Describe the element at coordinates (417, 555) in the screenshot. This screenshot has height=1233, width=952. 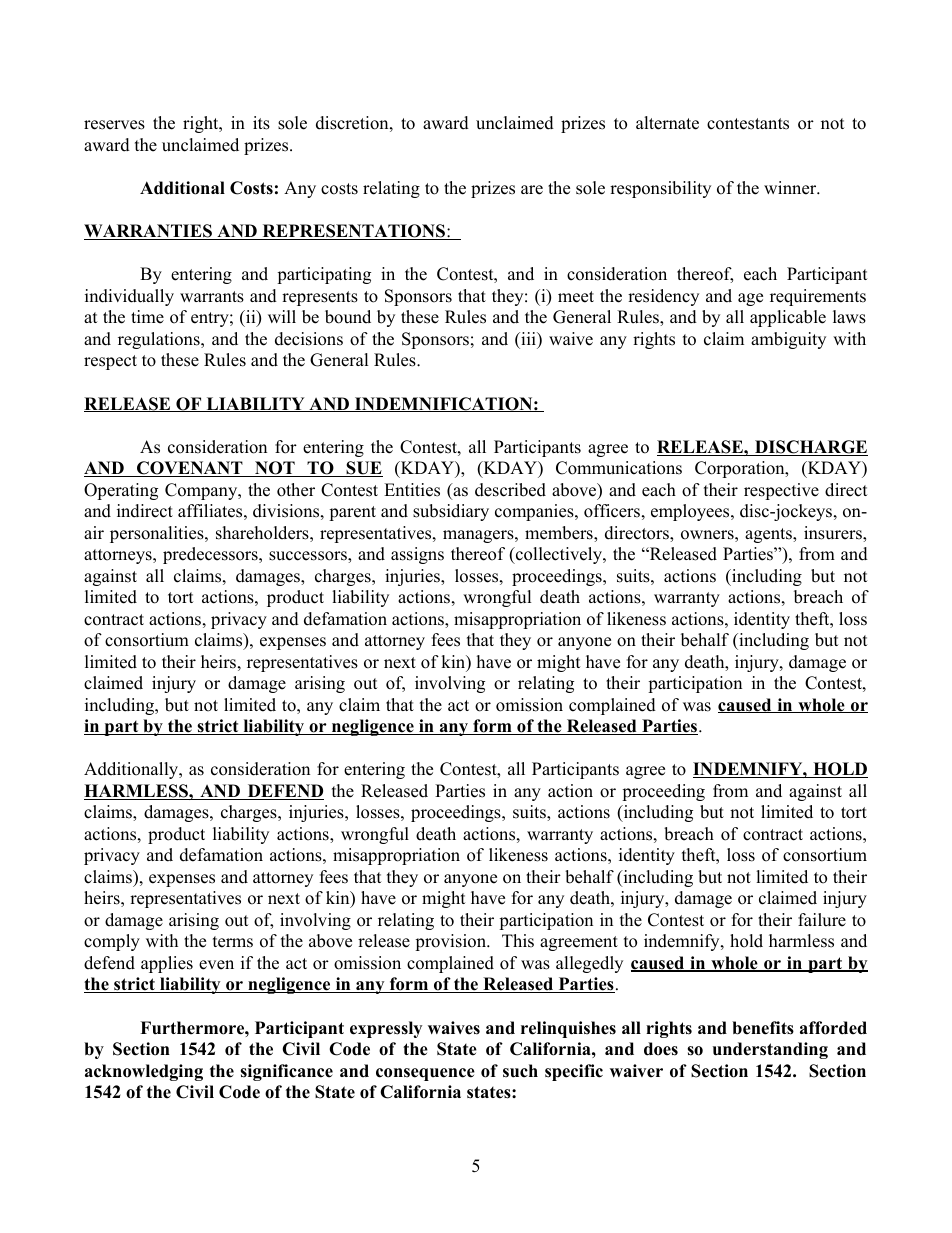
I see `assigns` at that location.
